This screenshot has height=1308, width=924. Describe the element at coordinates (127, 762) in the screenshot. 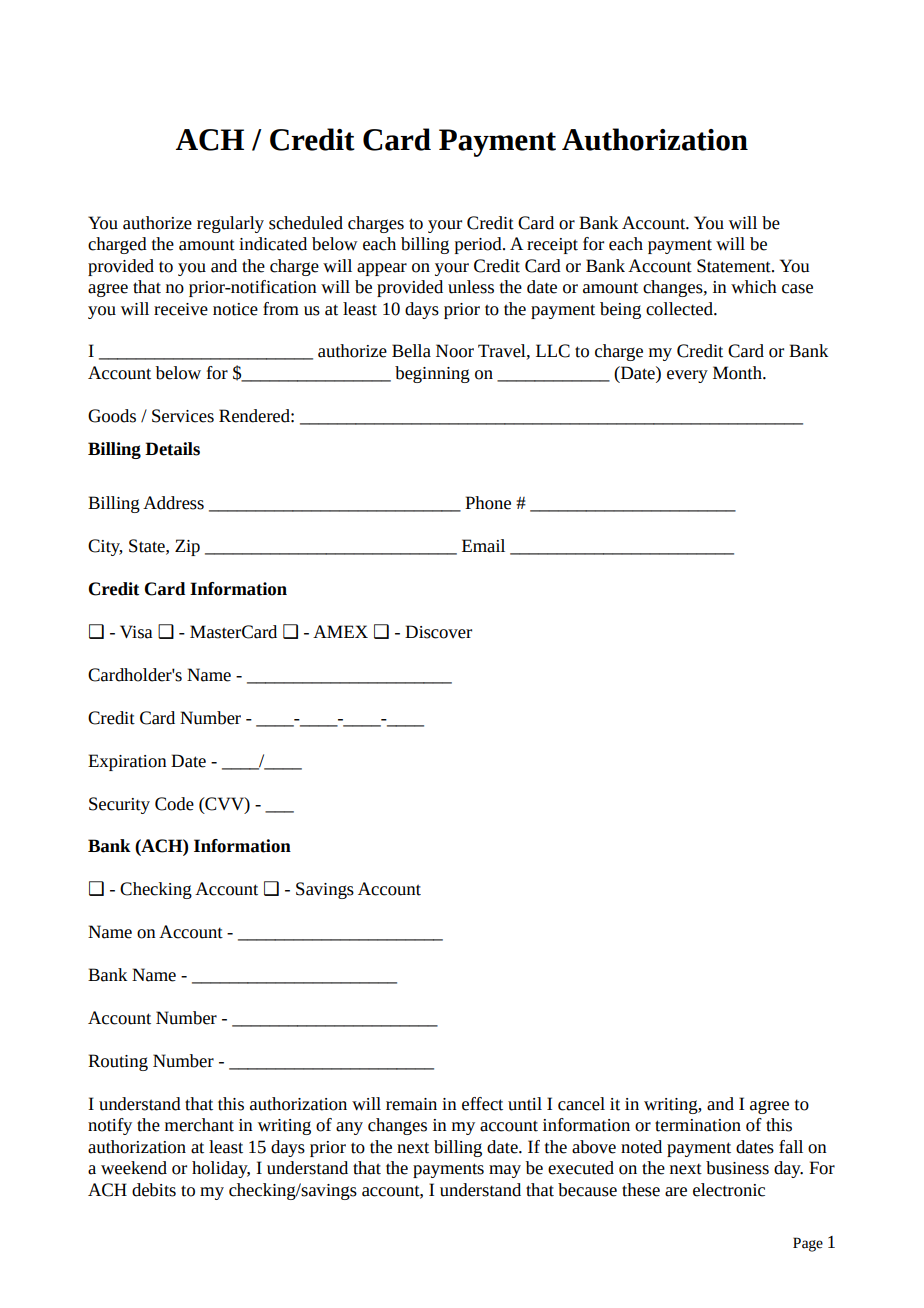

I see `Expiration` at that location.
